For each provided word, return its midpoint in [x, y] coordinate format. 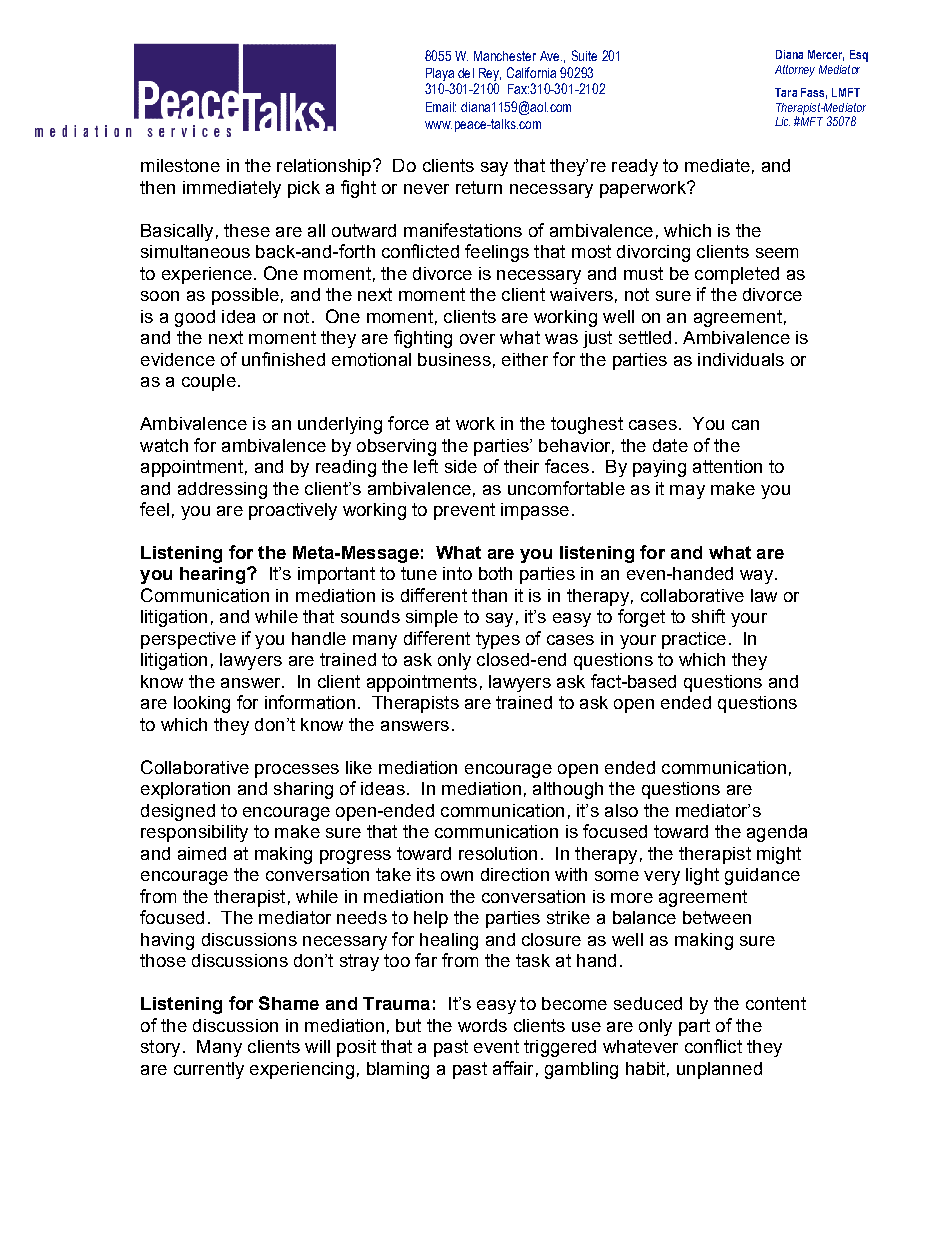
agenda [777, 833]
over [477, 339]
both [495, 573]
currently [209, 1070]
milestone [180, 165]
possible [245, 296]
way [758, 577]
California [531, 72]
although [568, 790]
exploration [185, 790]
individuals [741, 359]
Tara [786, 92]
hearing [212, 575]
